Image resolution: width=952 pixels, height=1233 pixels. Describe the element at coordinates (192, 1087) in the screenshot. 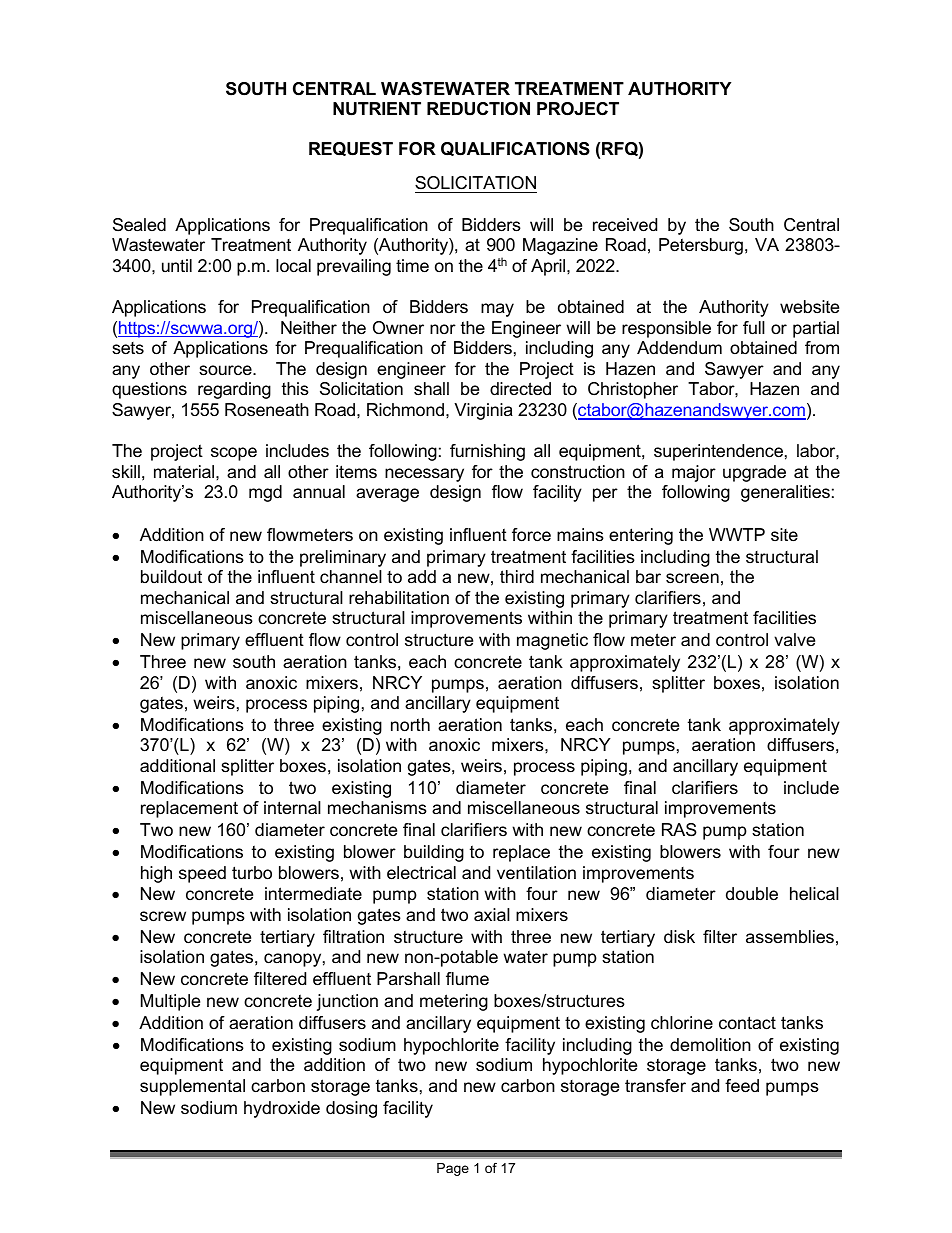

I see `supplemental` at that location.
